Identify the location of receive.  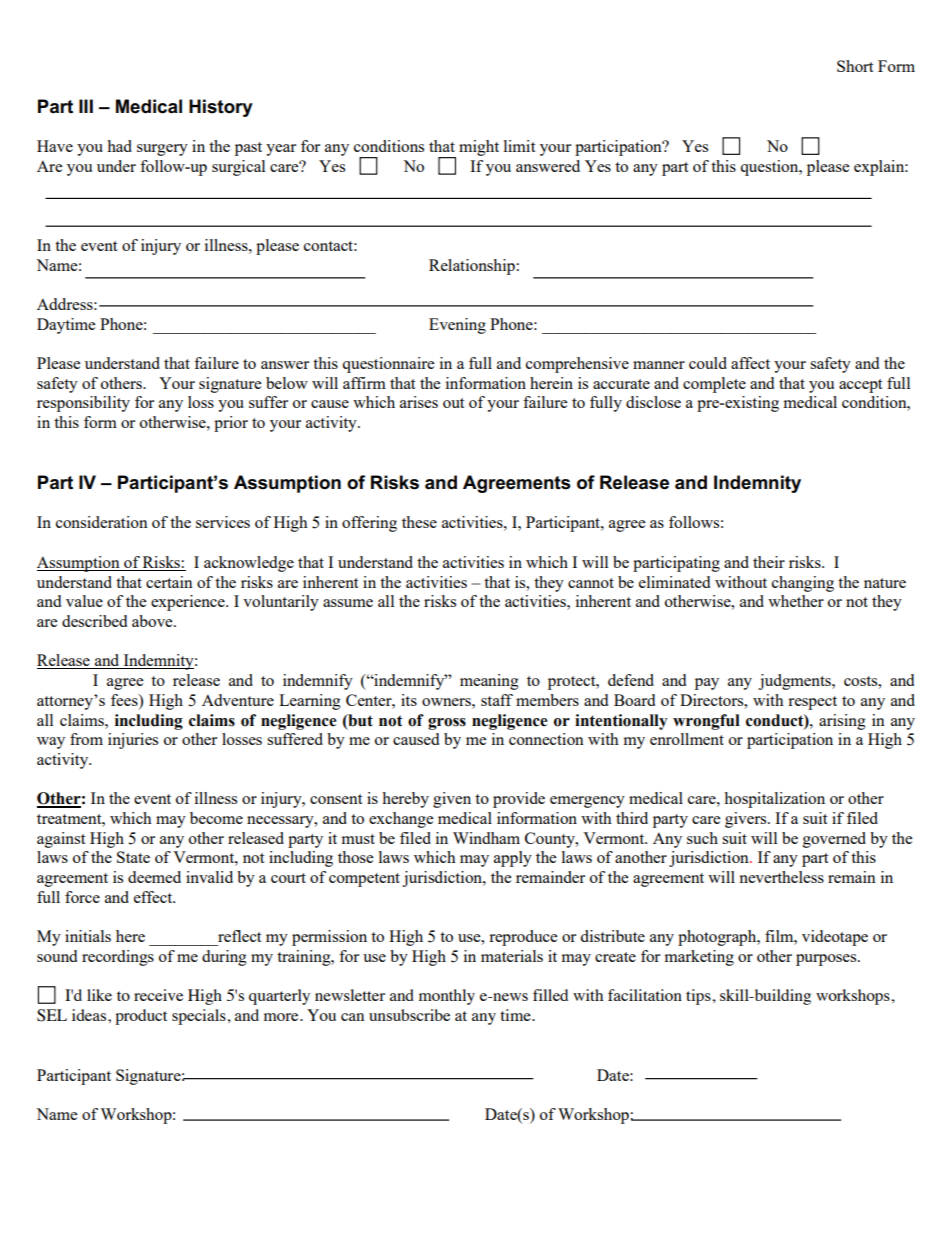
(158, 995).
